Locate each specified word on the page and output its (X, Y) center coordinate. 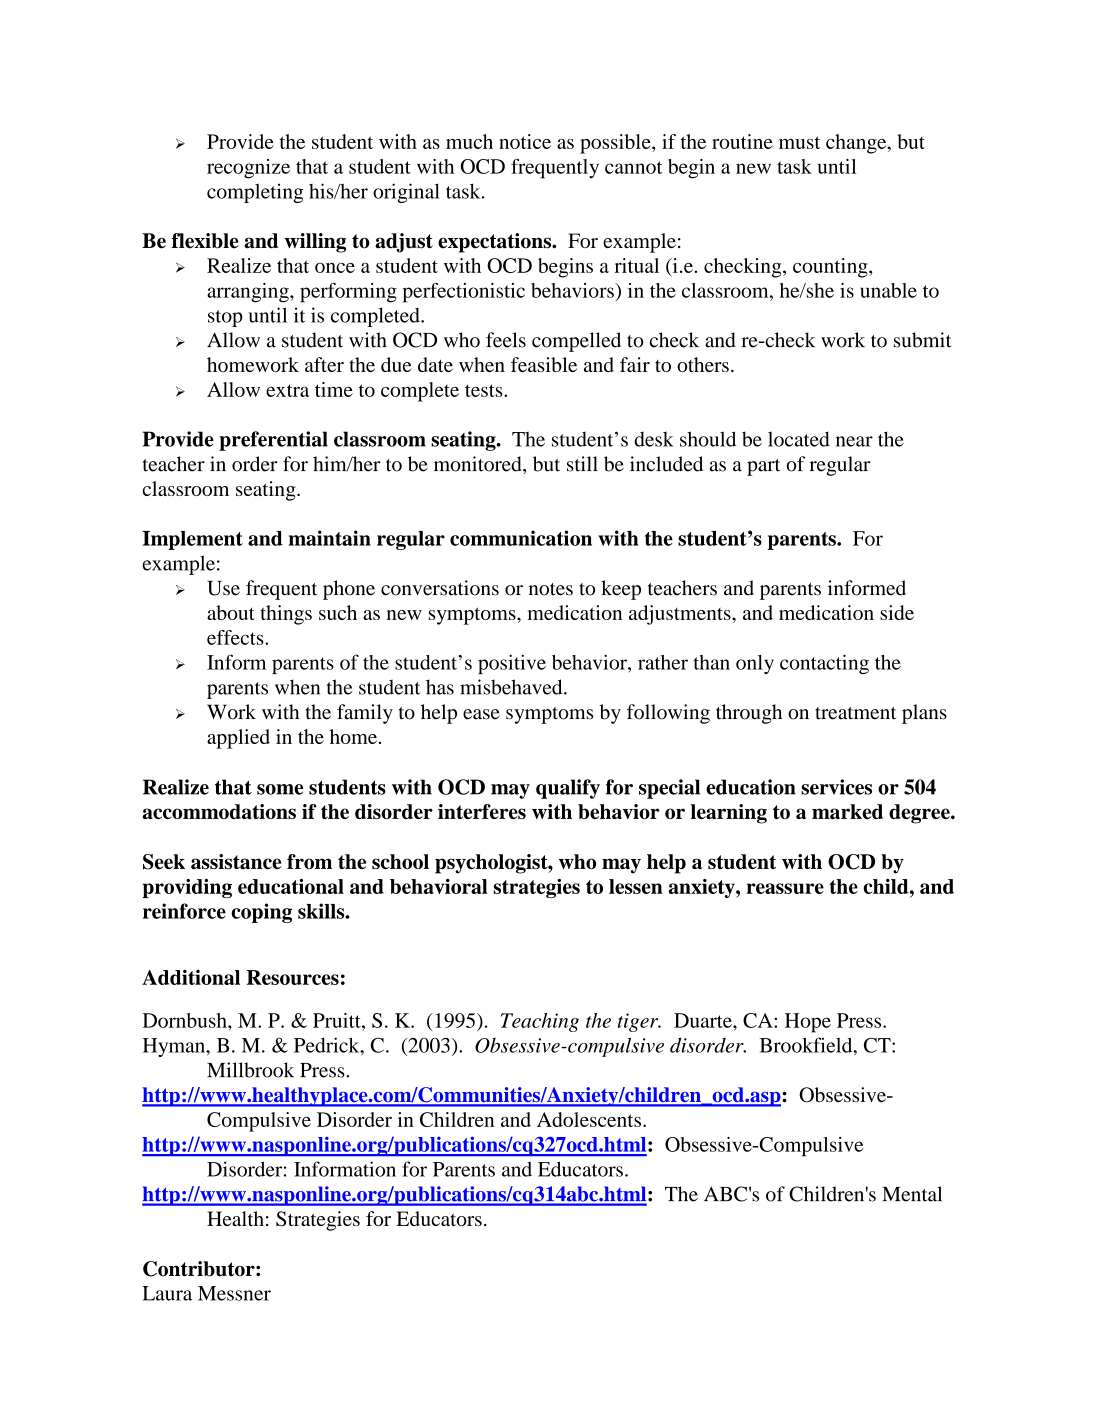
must (799, 142)
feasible (544, 364)
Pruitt (338, 1020)
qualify (568, 789)
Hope (808, 1023)
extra (287, 390)
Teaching (540, 1022)
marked (847, 811)
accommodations (219, 811)
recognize (248, 169)
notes (551, 589)
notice (525, 141)
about (231, 612)
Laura (167, 1293)
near (854, 441)
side (897, 612)
